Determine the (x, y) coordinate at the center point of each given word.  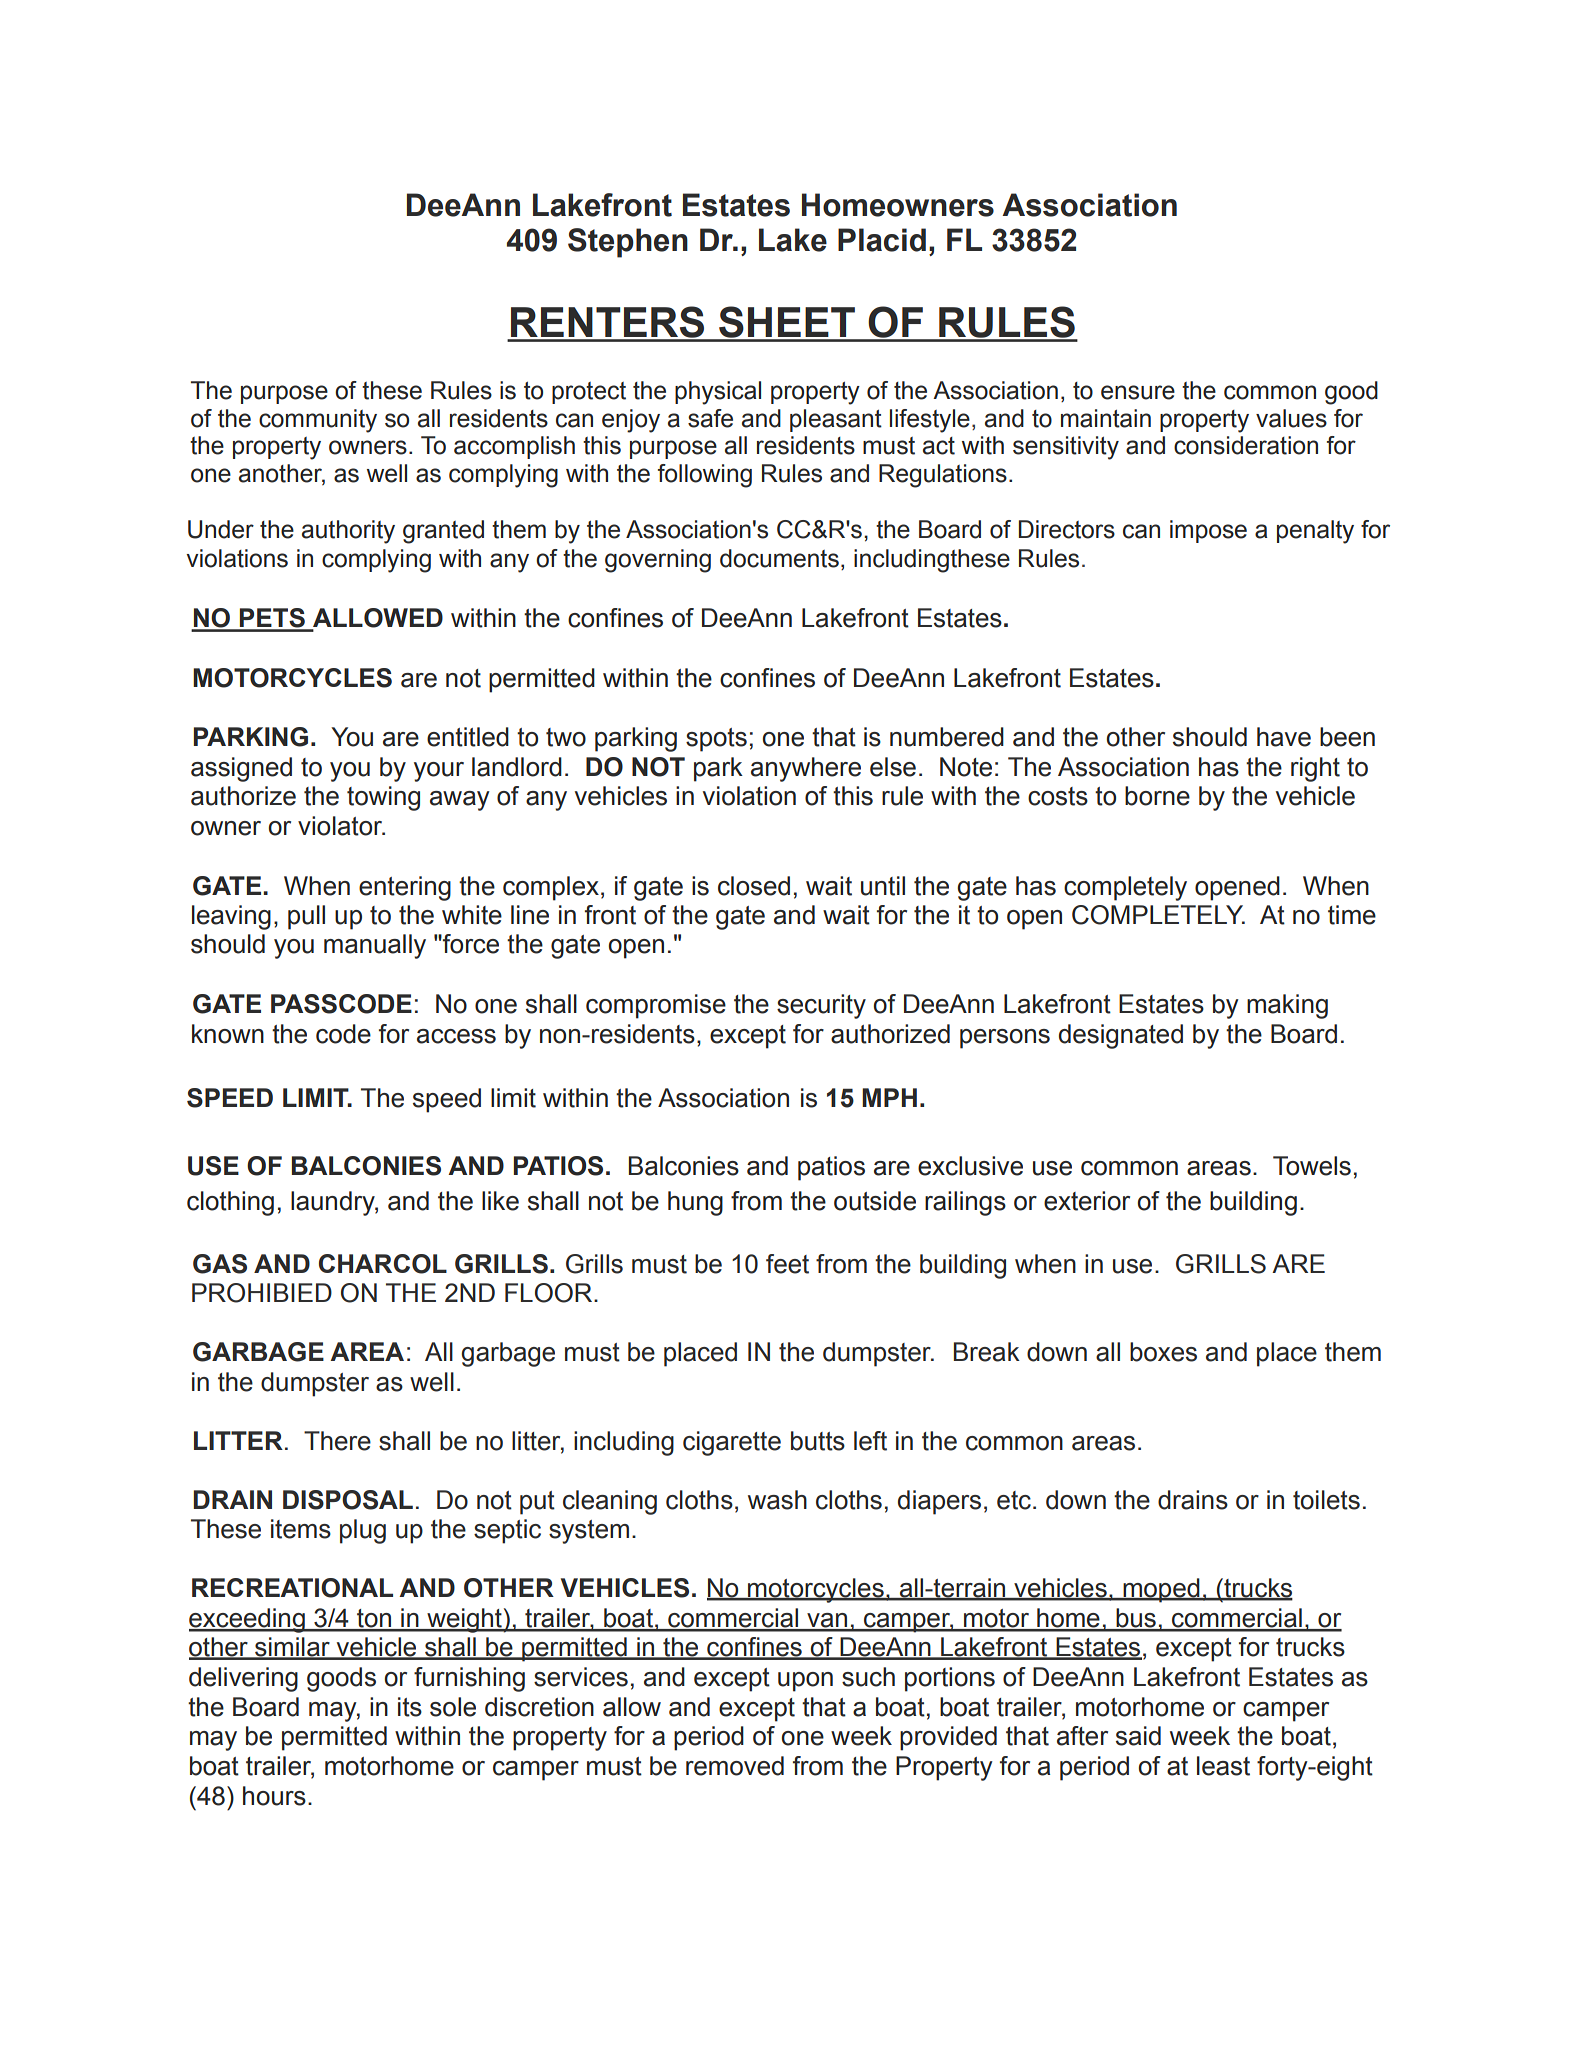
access (456, 1036)
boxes (1163, 1352)
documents (779, 558)
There (337, 1441)
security (821, 1006)
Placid (882, 240)
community (318, 421)
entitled (468, 737)
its (410, 1707)
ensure (1138, 392)
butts (818, 1441)
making (1287, 1006)
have (1284, 737)
